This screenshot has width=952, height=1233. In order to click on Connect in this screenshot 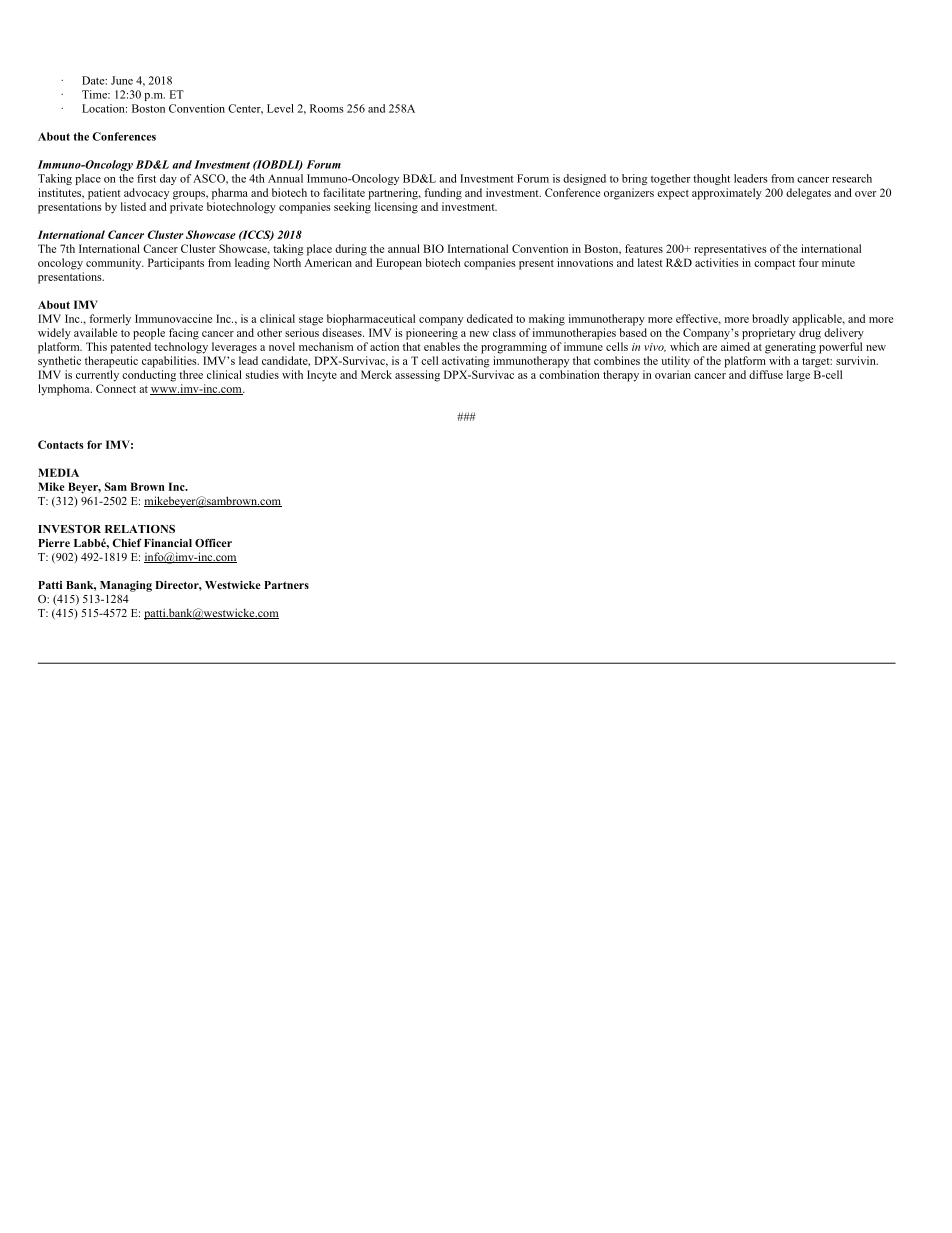, I will do `click(116, 388)`.
